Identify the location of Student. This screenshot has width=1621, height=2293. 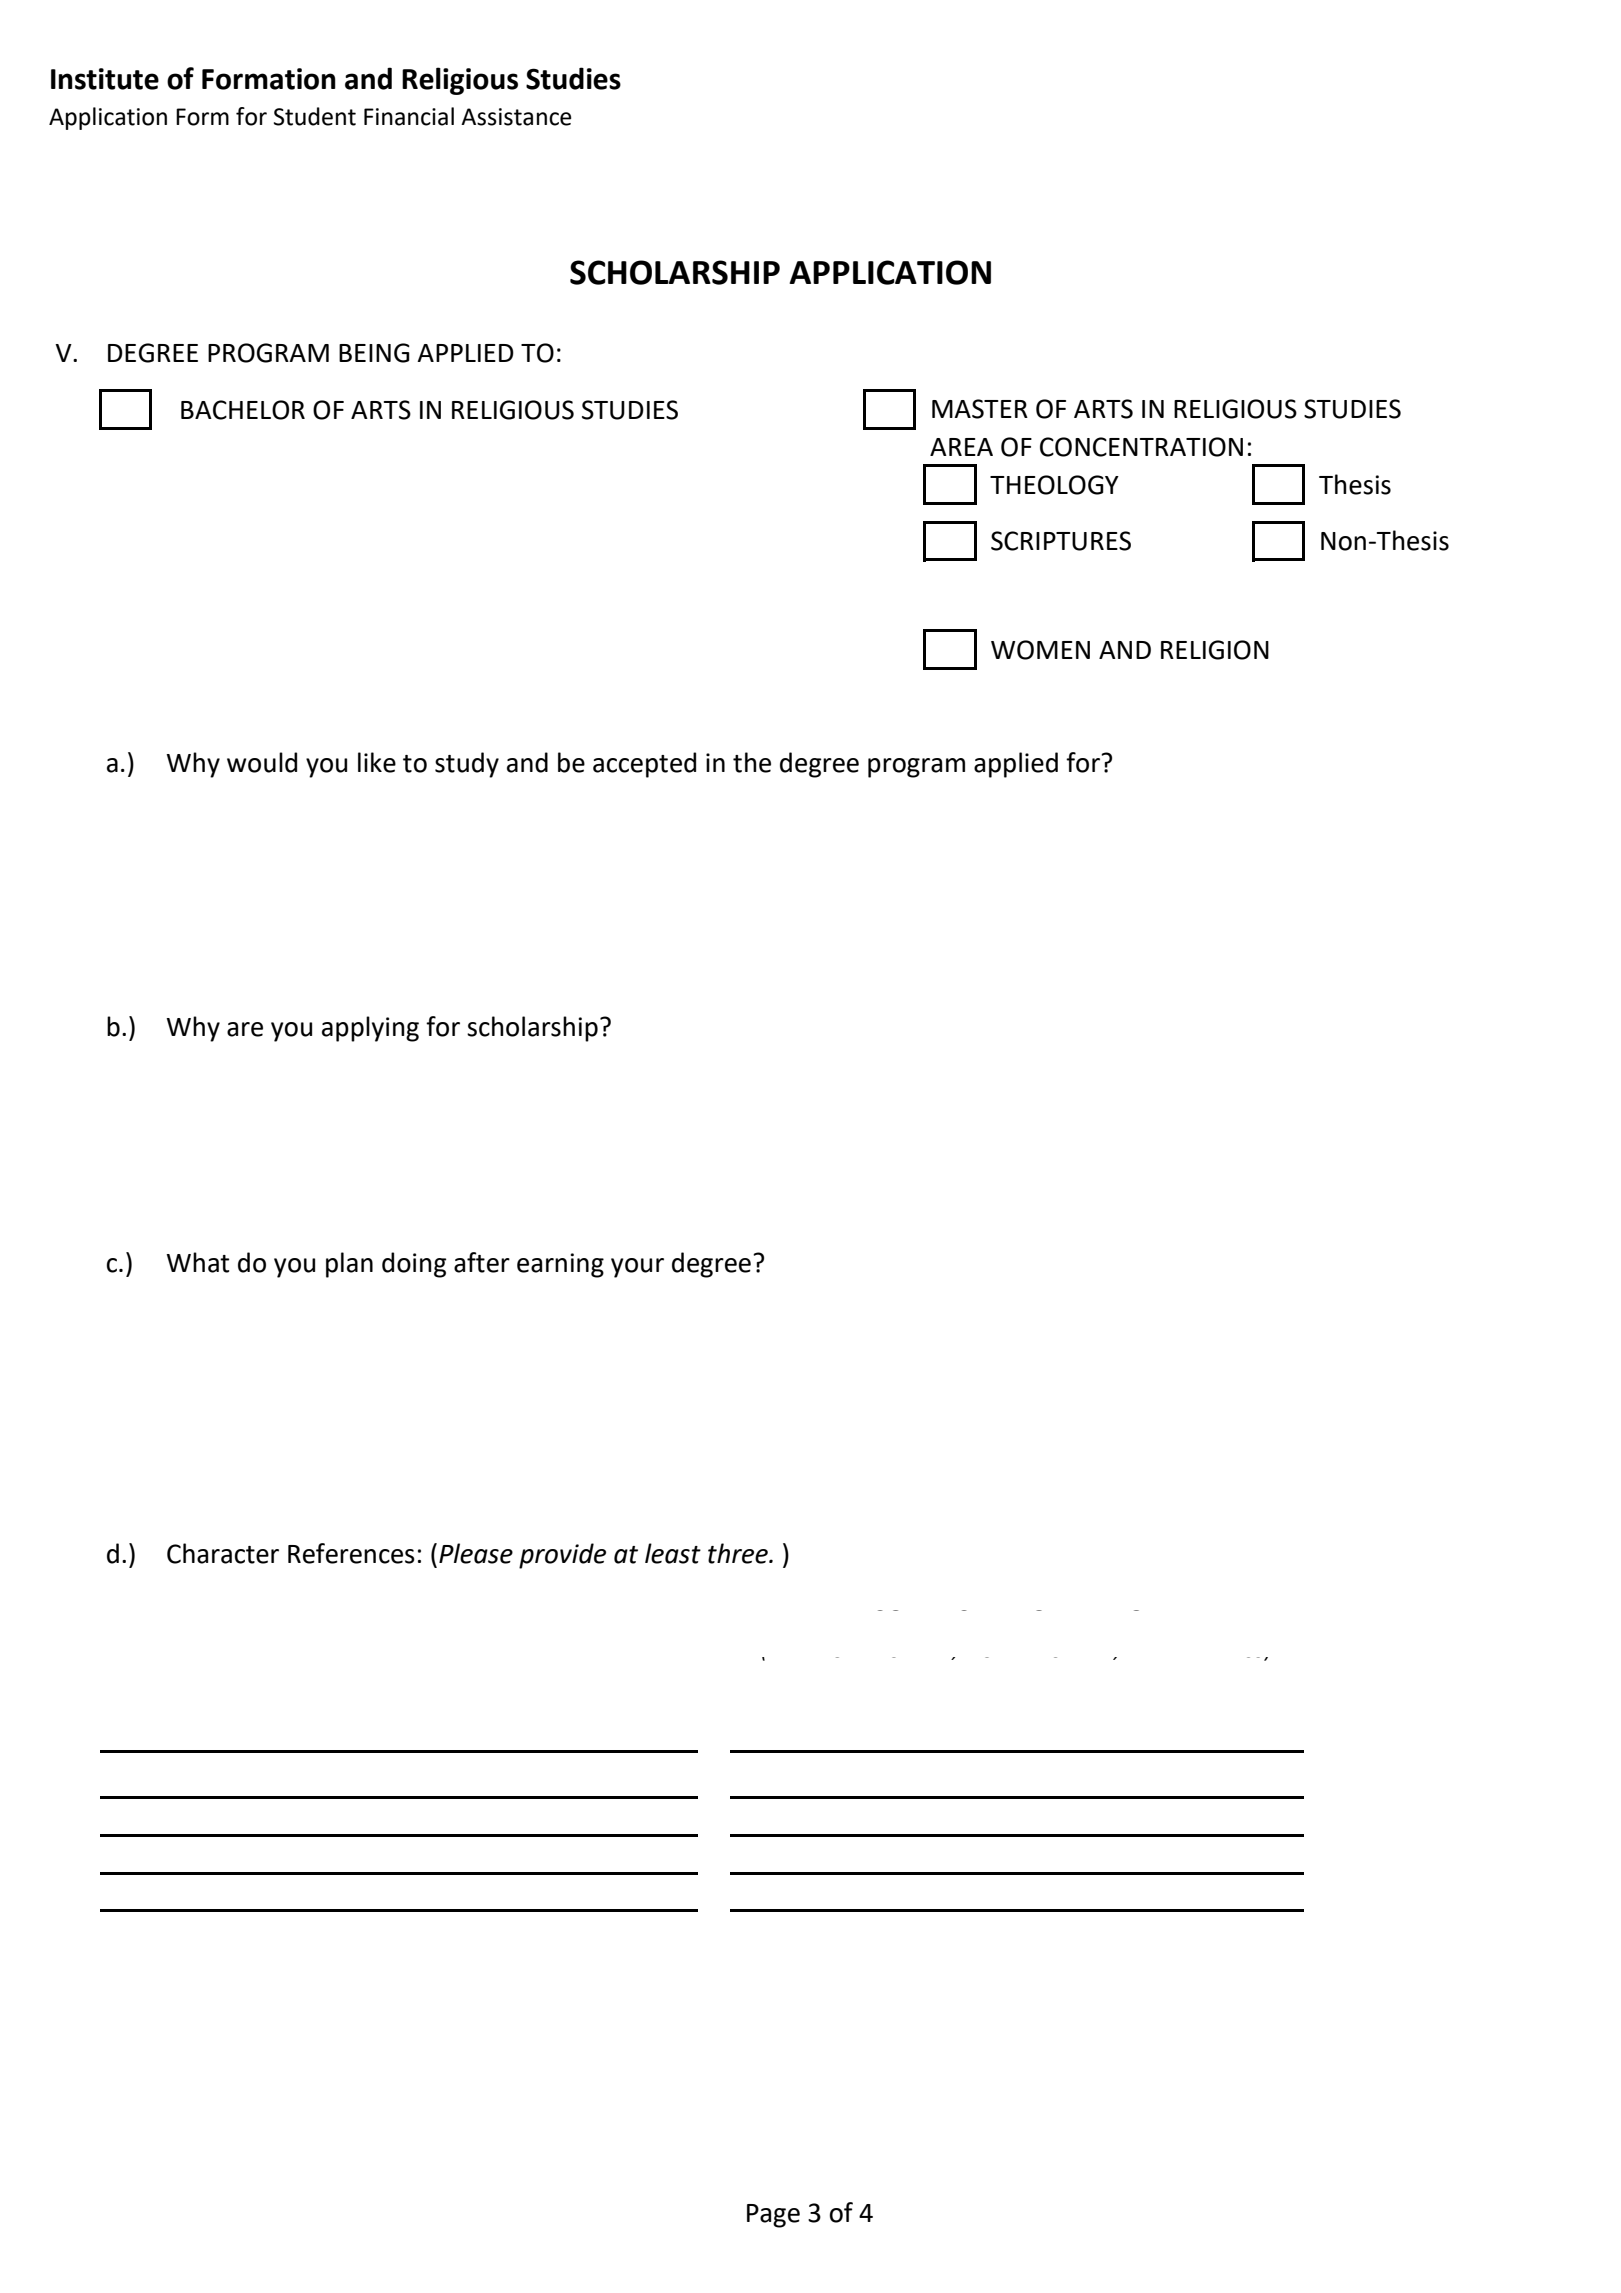
(315, 116).
